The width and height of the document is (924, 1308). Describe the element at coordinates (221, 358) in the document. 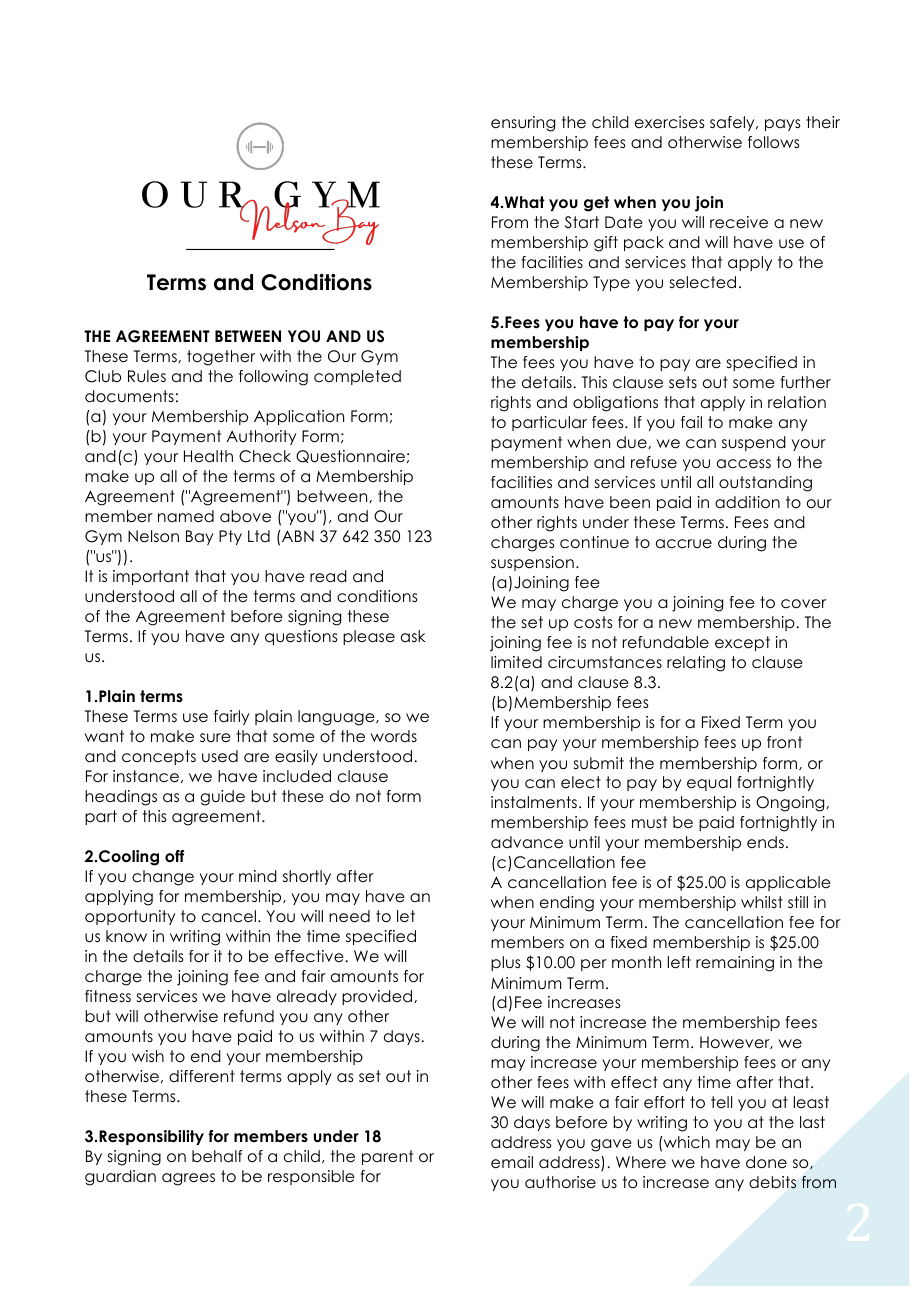

I see `together` at that location.
